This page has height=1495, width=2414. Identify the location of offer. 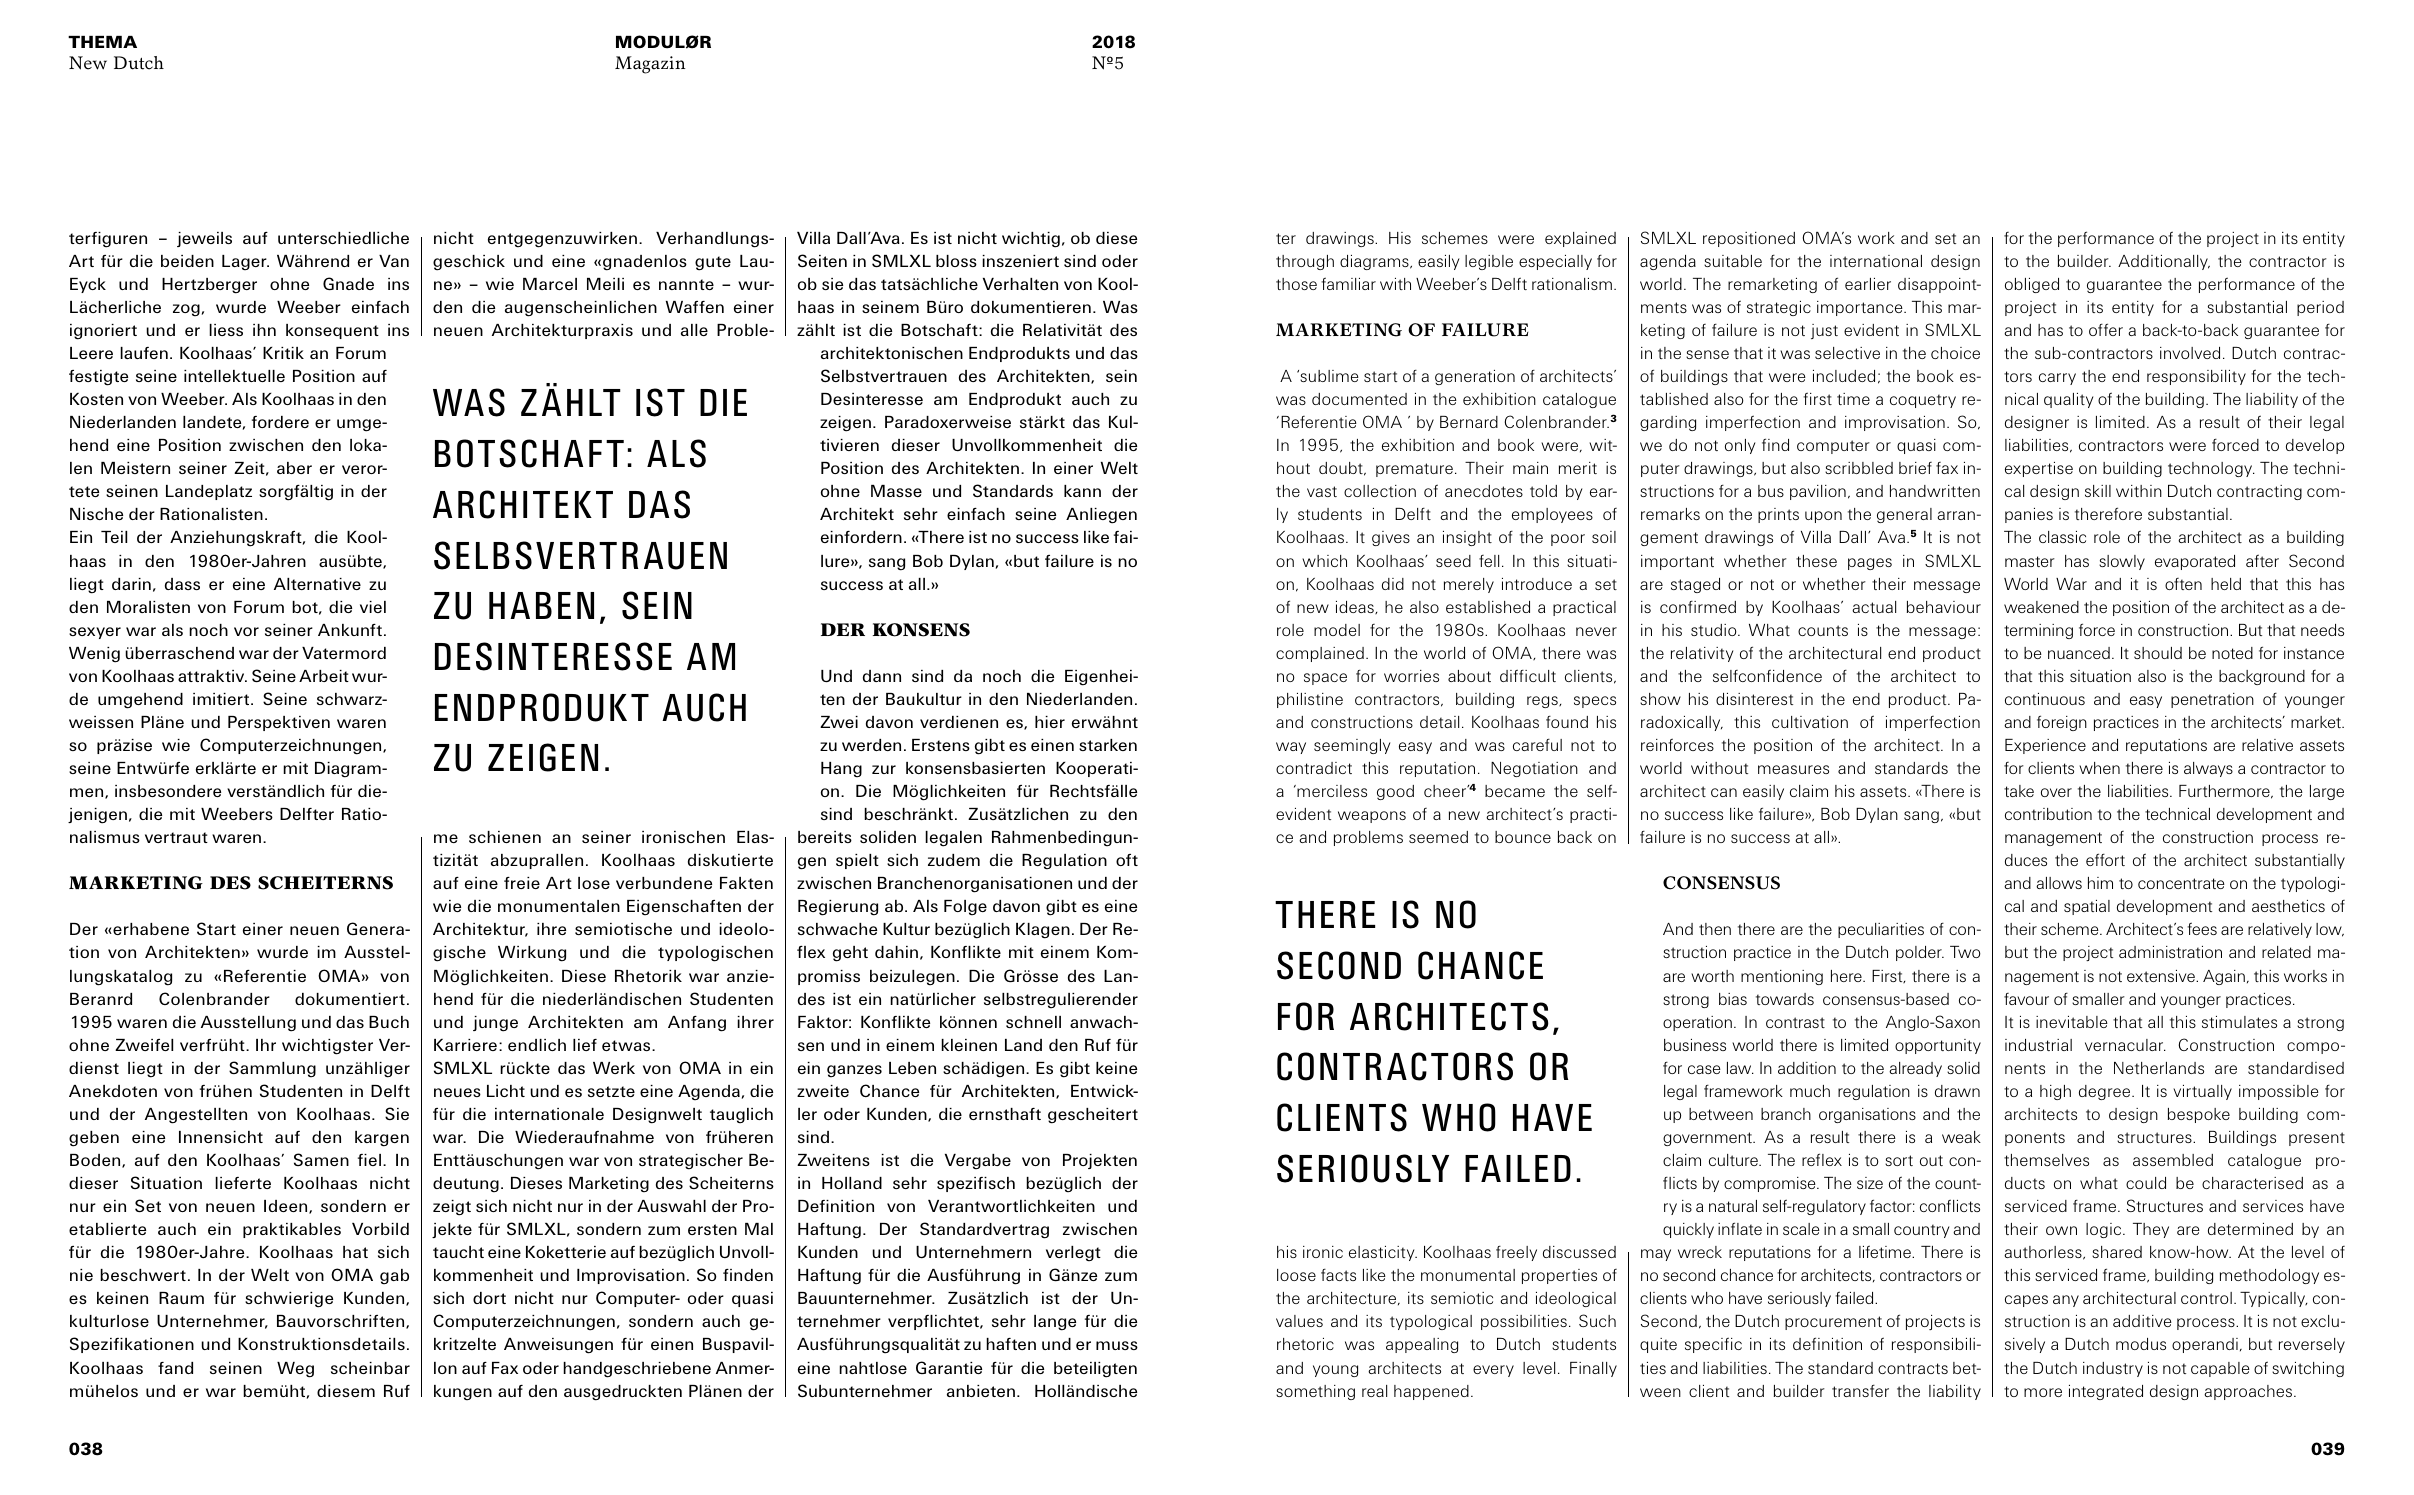
(2106, 329).
